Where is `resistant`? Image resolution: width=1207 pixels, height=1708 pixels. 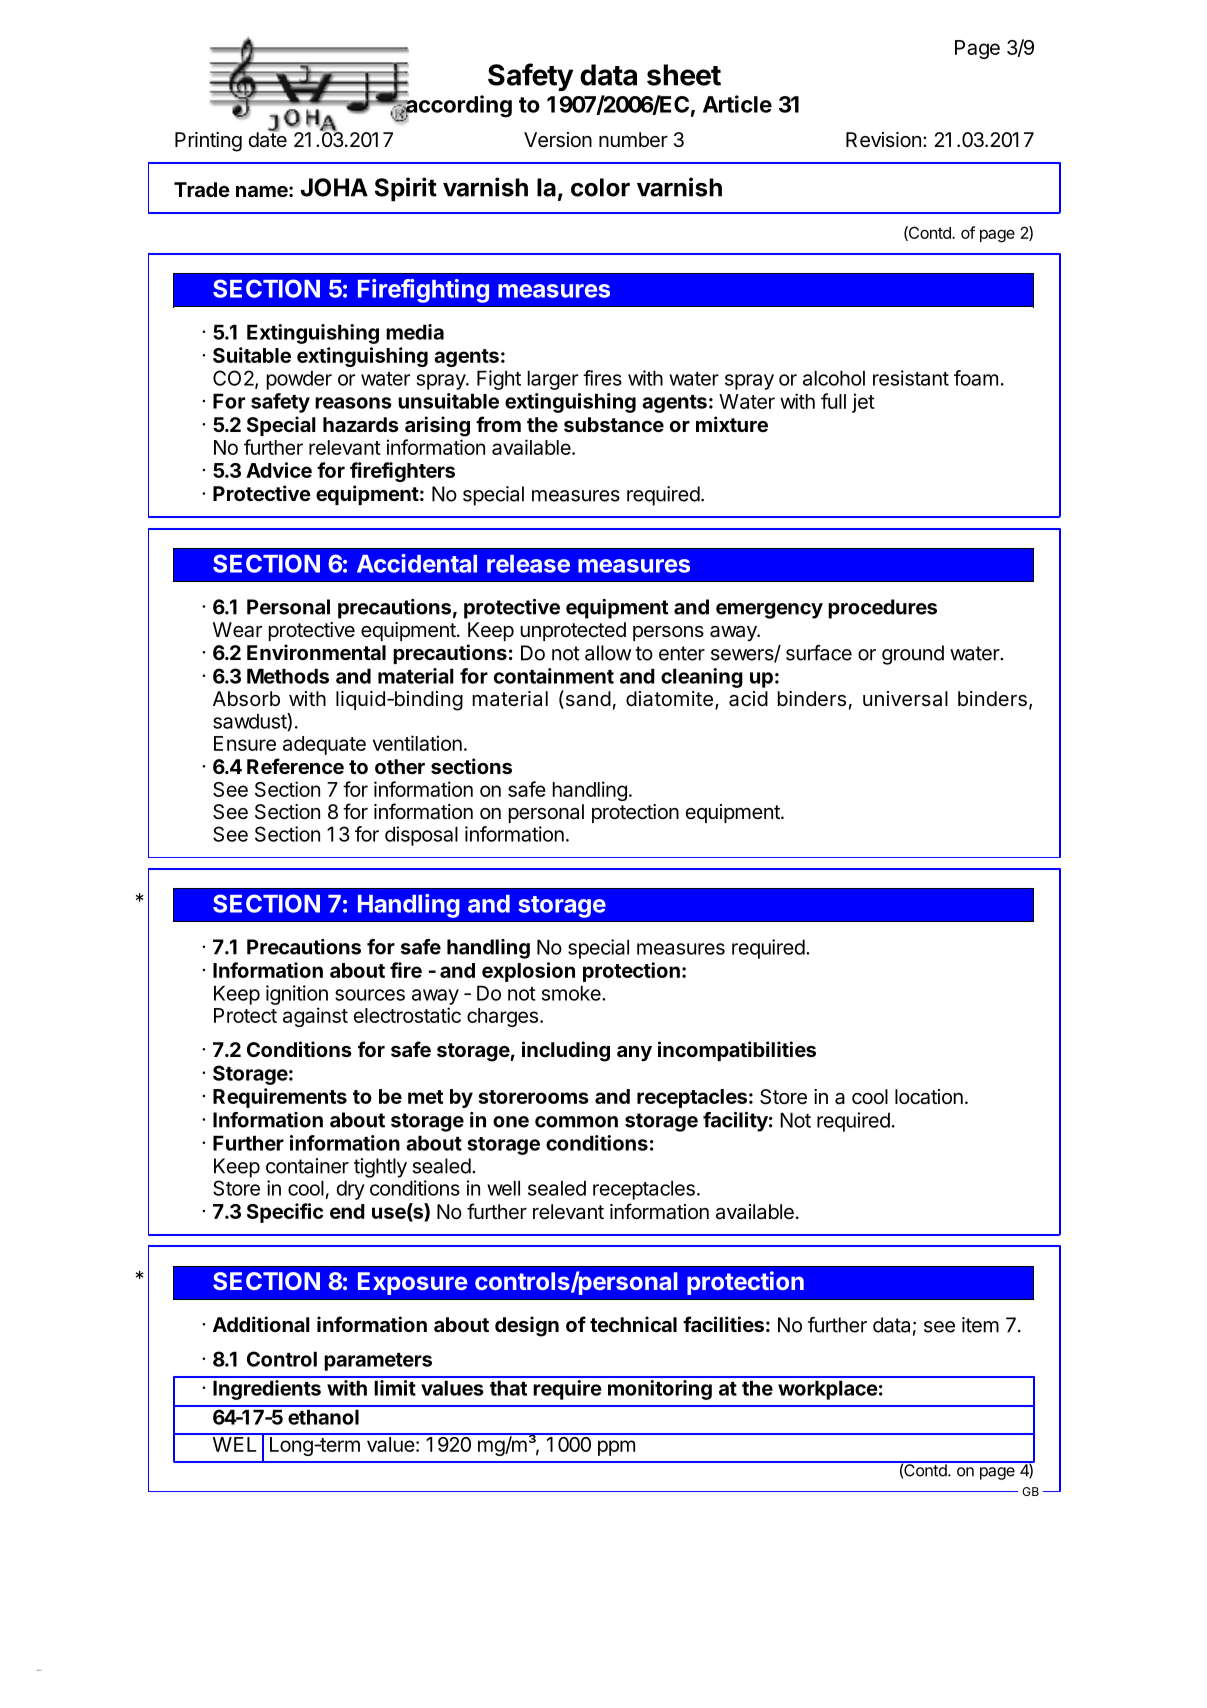 resistant is located at coordinates (911, 378).
